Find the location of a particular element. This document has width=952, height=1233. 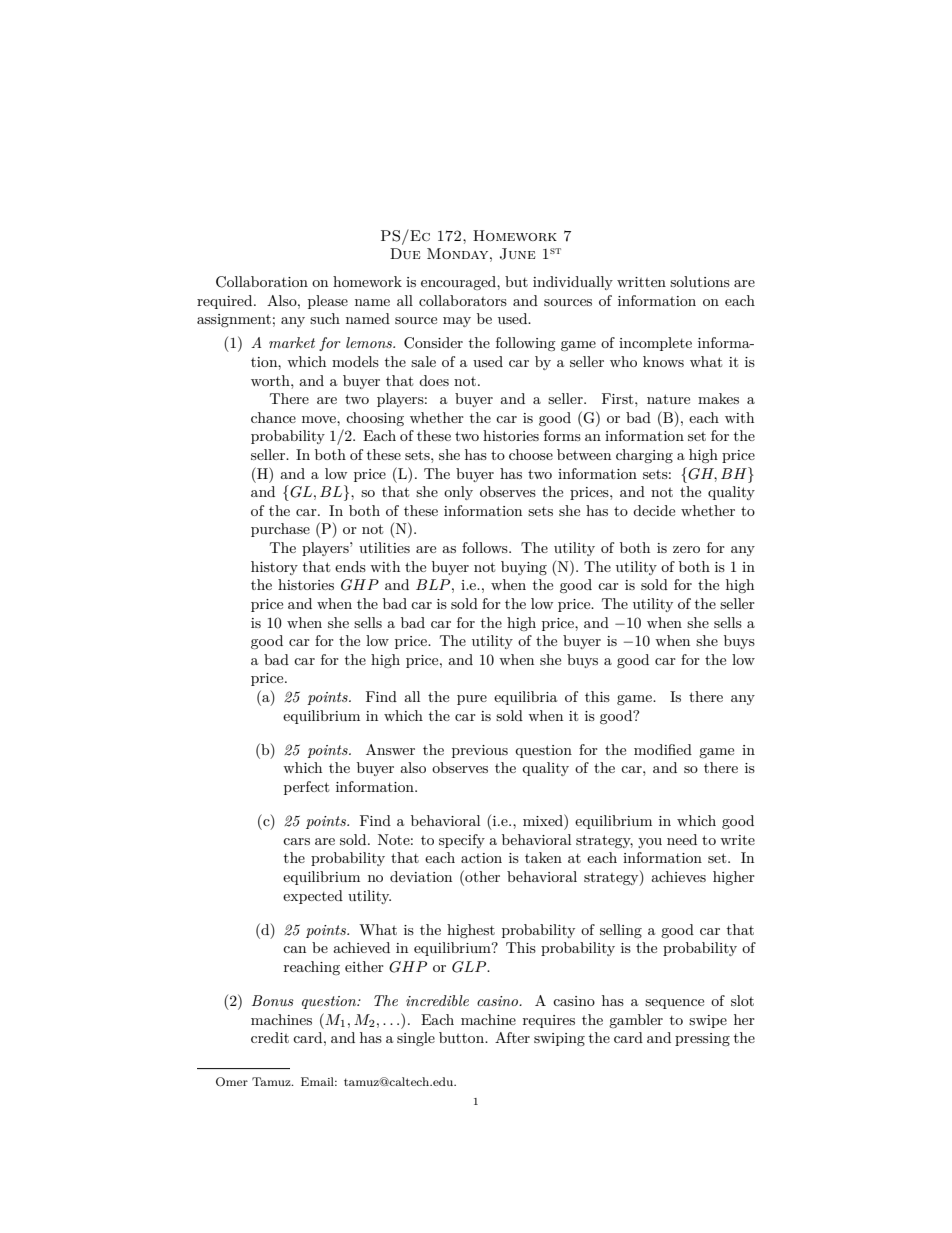

please is located at coordinates (328, 302).
